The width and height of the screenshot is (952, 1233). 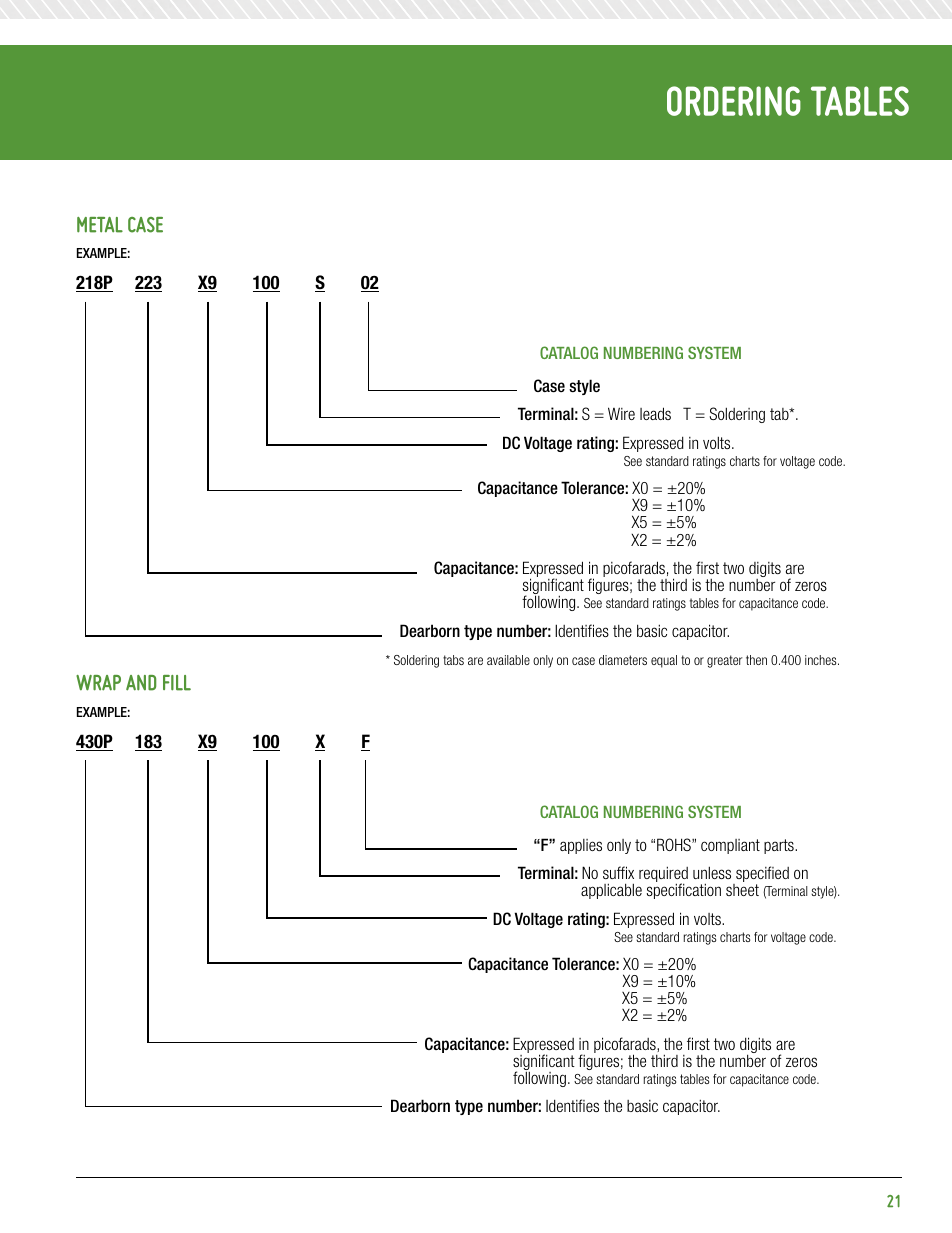 What do you see at coordinates (712, 872) in the screenshot?
I see `unless` at bounding box center [712, 872].
